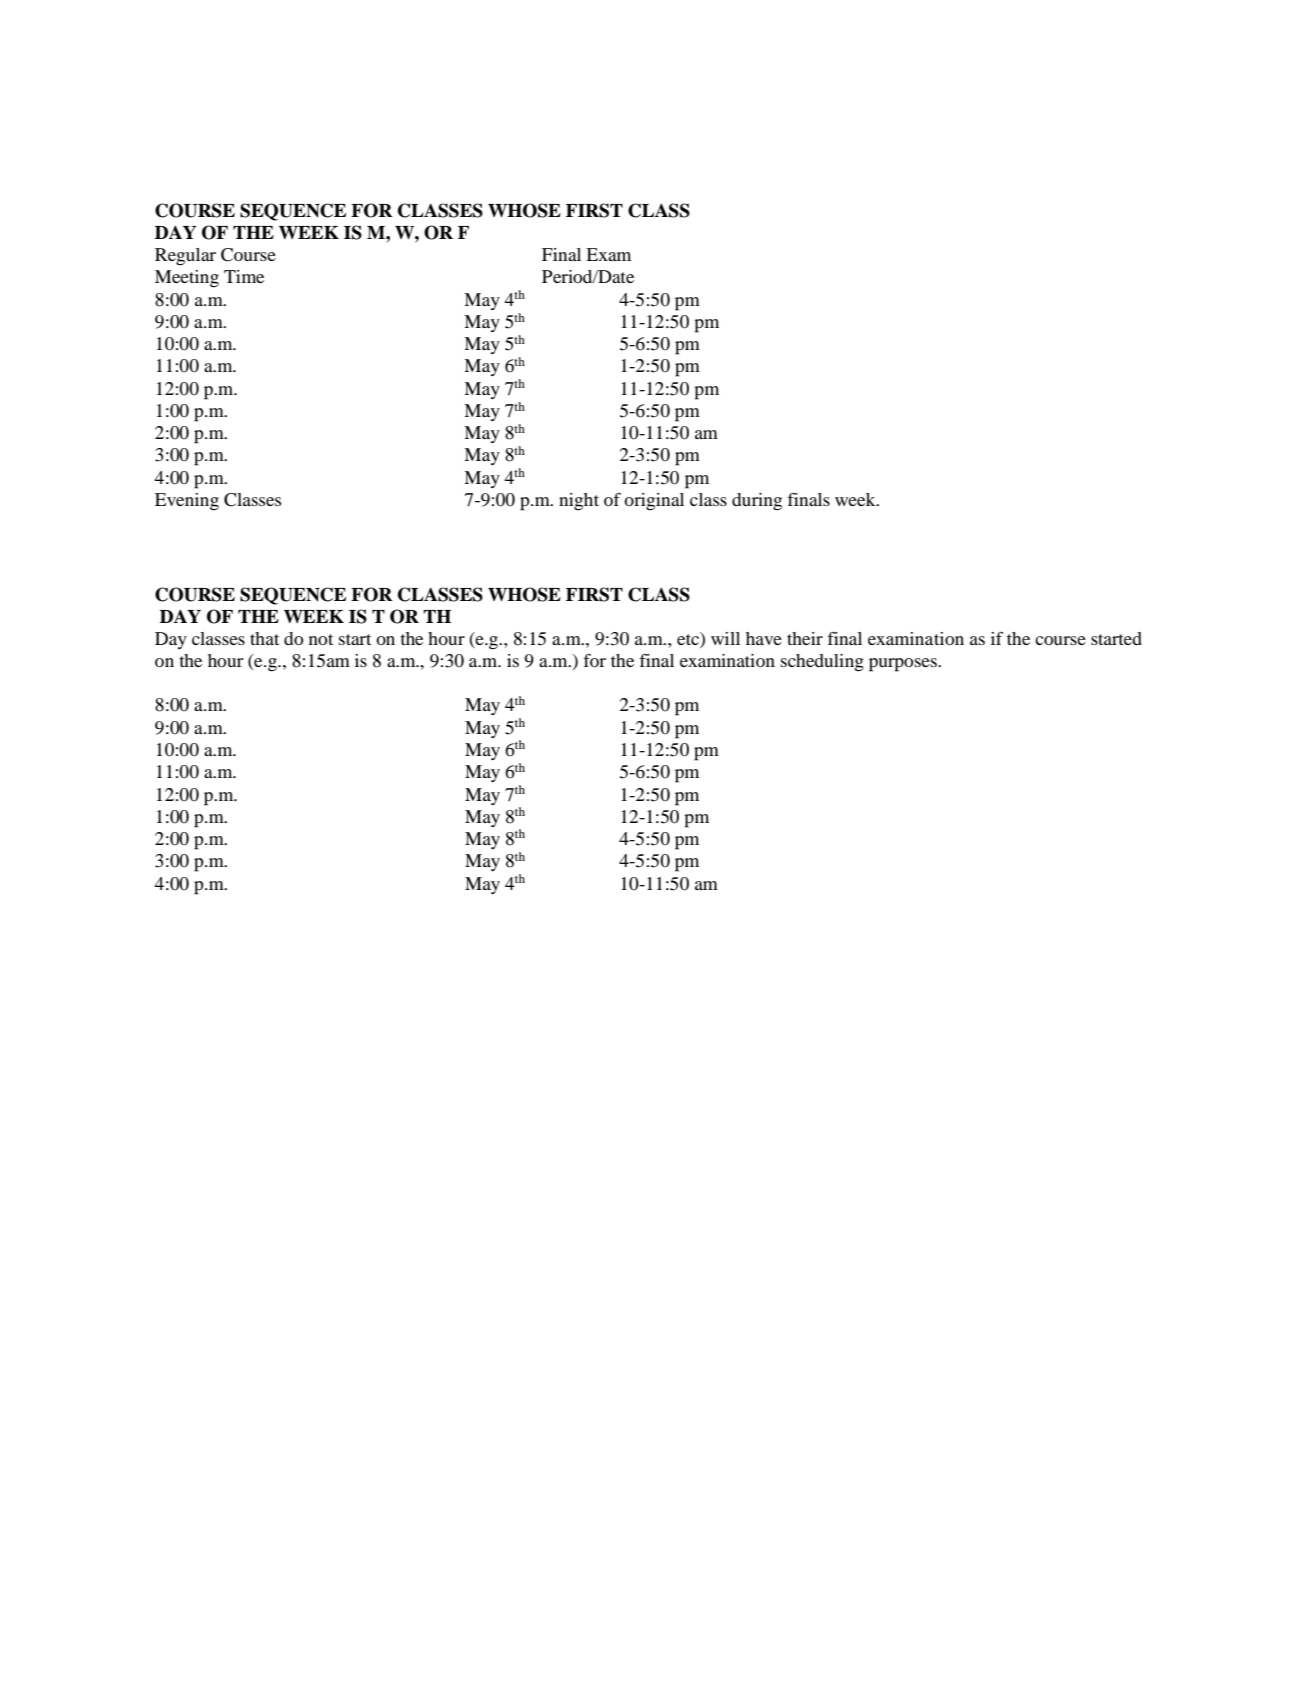  Describe the element at coordinates (805, 638) in the screenshot. I see `their` at that location.
